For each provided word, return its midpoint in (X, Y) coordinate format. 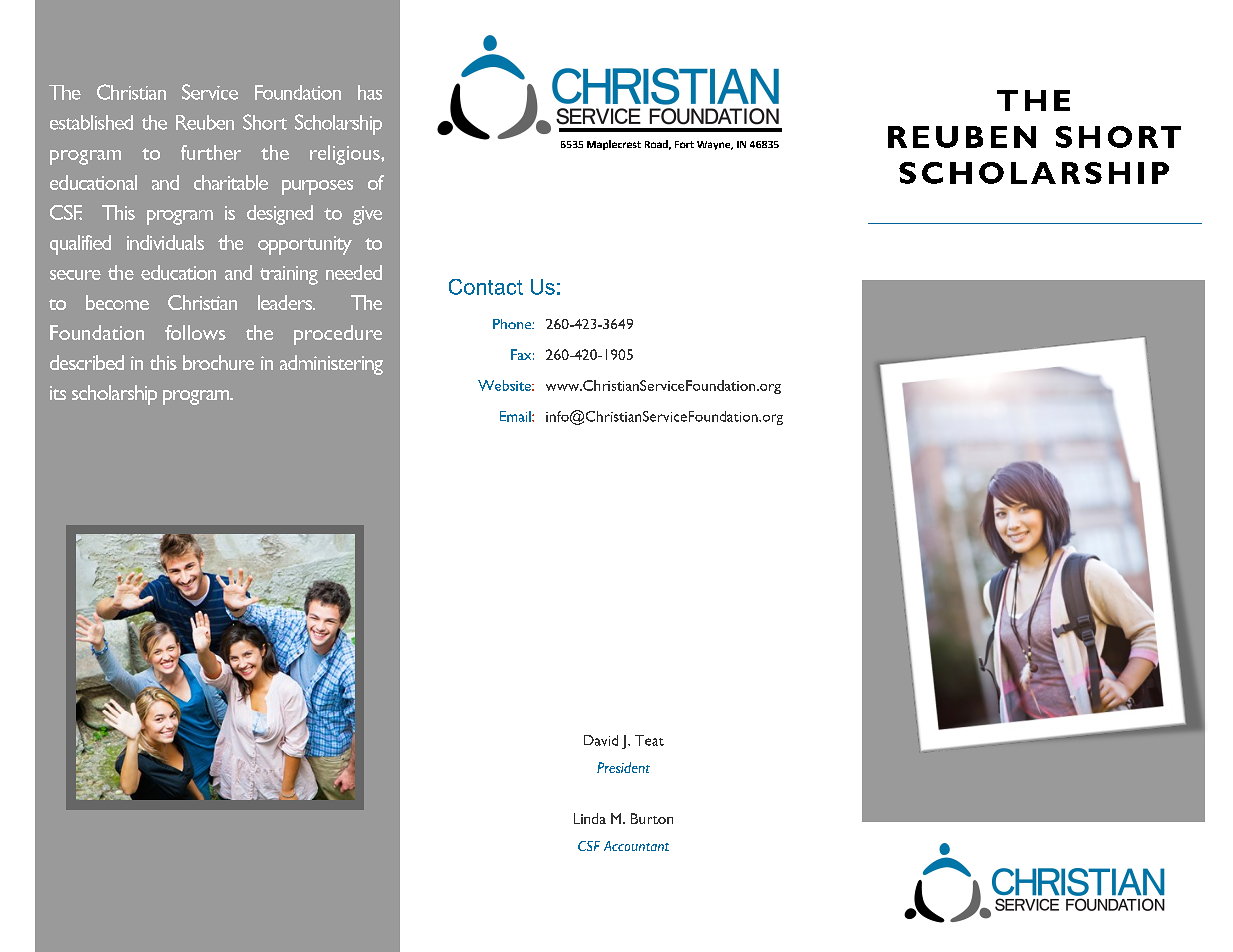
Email (516, 416)
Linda (590, 818)
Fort (684, 144)
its (58, 393)
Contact (486, 287)
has (370, 92)
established (91, 122)
